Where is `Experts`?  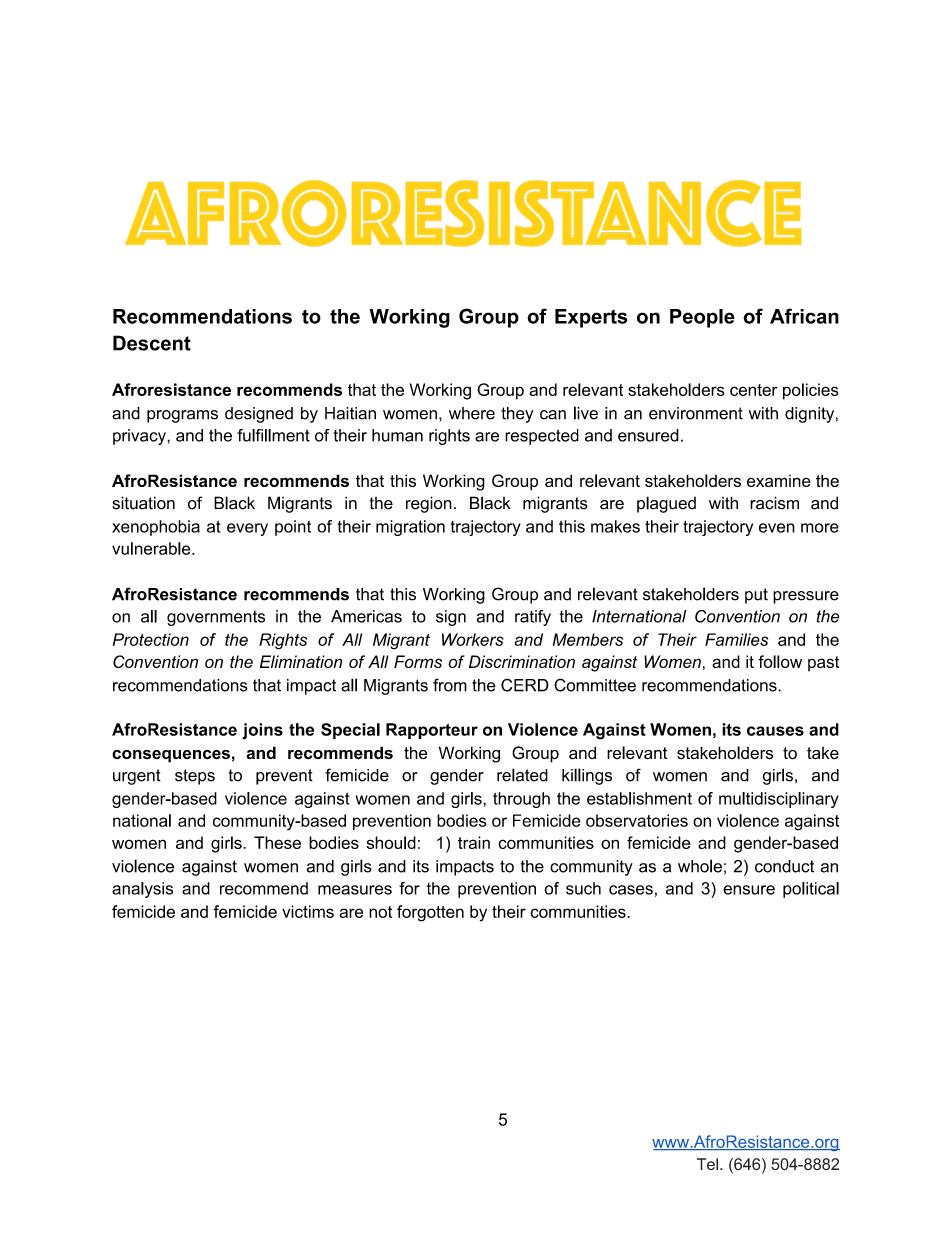
Experts is located at coordinates (591, 318).
